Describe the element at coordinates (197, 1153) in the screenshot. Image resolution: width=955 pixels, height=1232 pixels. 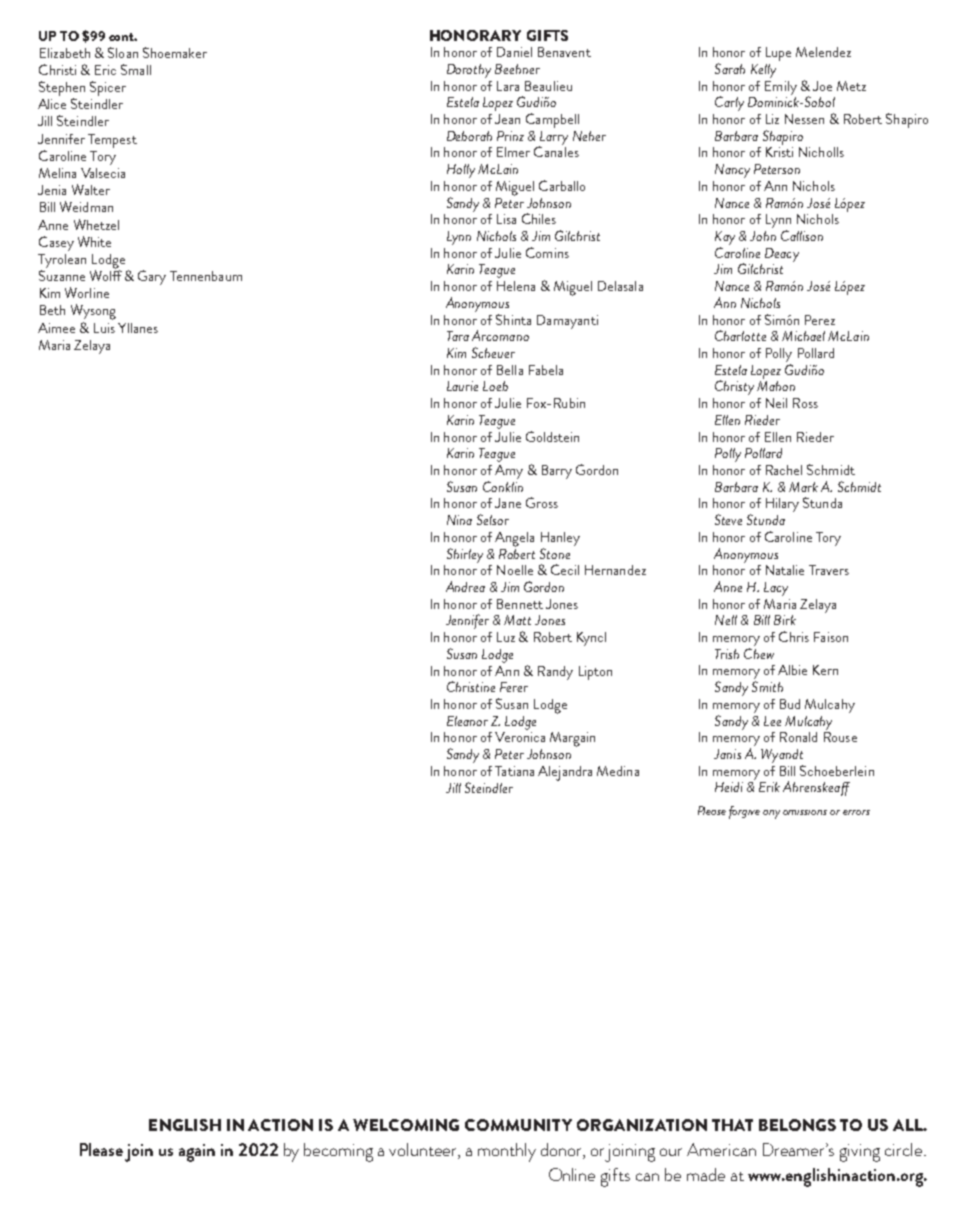
I see `again` at that location.
